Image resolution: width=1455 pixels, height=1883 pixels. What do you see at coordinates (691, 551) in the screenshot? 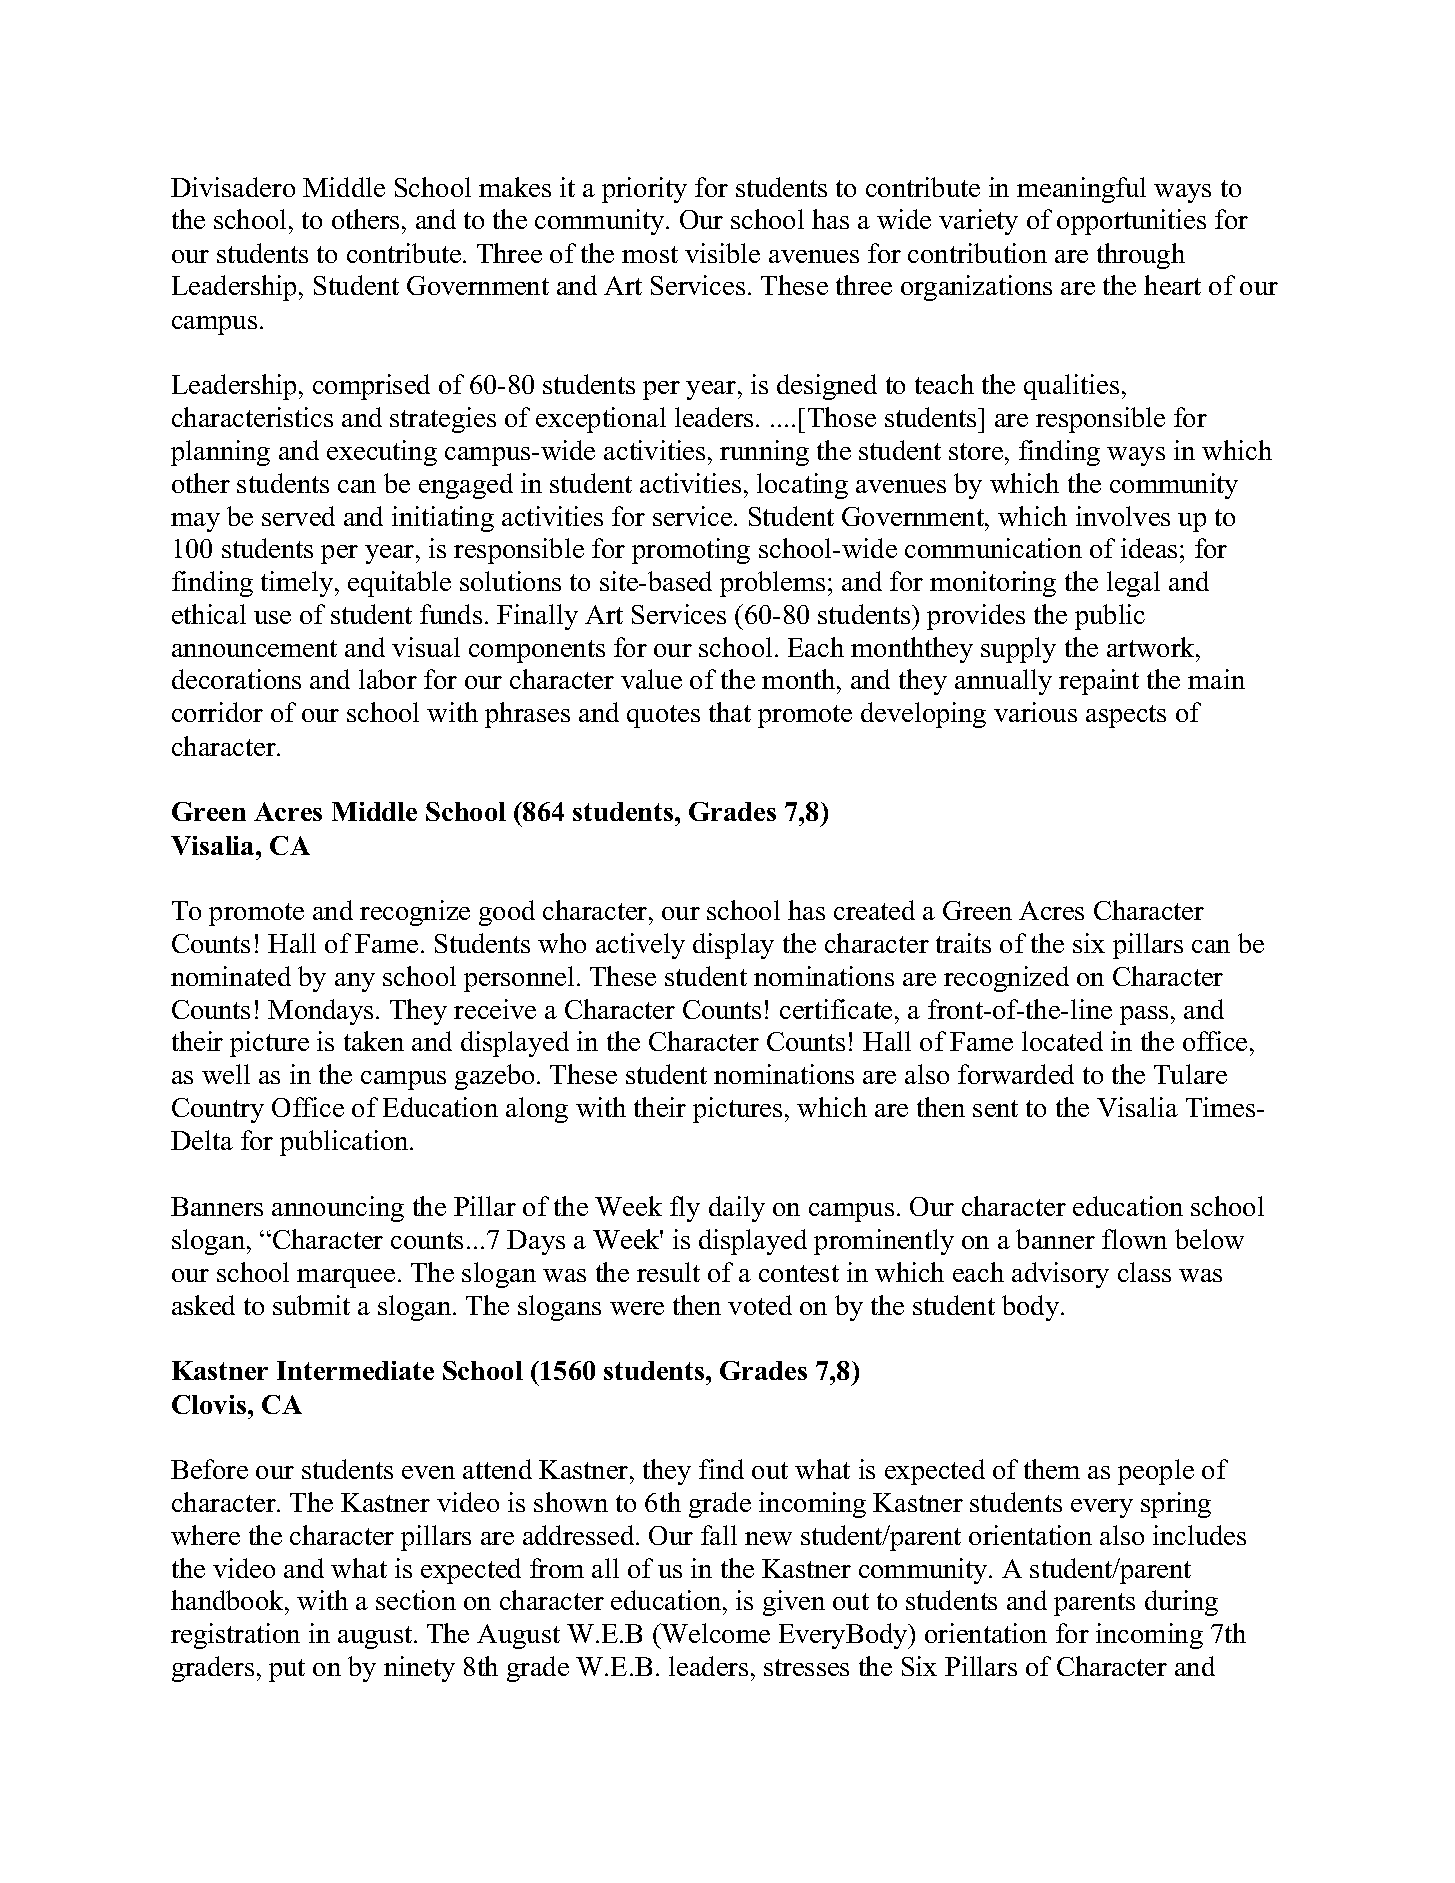
I see `promoting` at bounding box center [691, 551].
